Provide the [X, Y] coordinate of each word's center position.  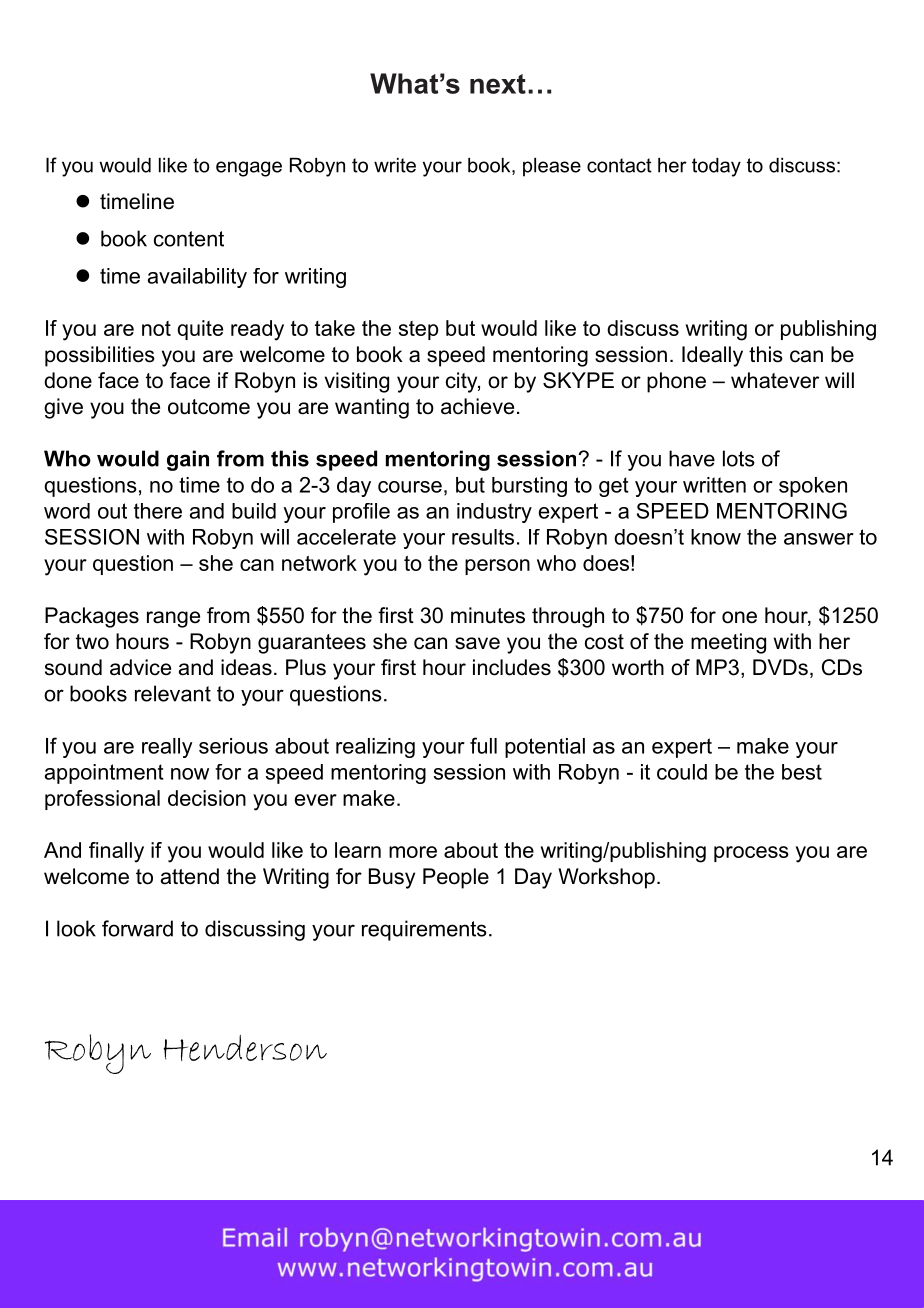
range [173, 619]
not [156, 328]
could [682, 772]
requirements [424, 930]
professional [102, 800]
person [497, 567]
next [498, 84]
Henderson [245, 1048]
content [189, 239]
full [483, 745]
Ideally [712, 356]
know [716, 537]
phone [676, 382]
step [418, 330]
